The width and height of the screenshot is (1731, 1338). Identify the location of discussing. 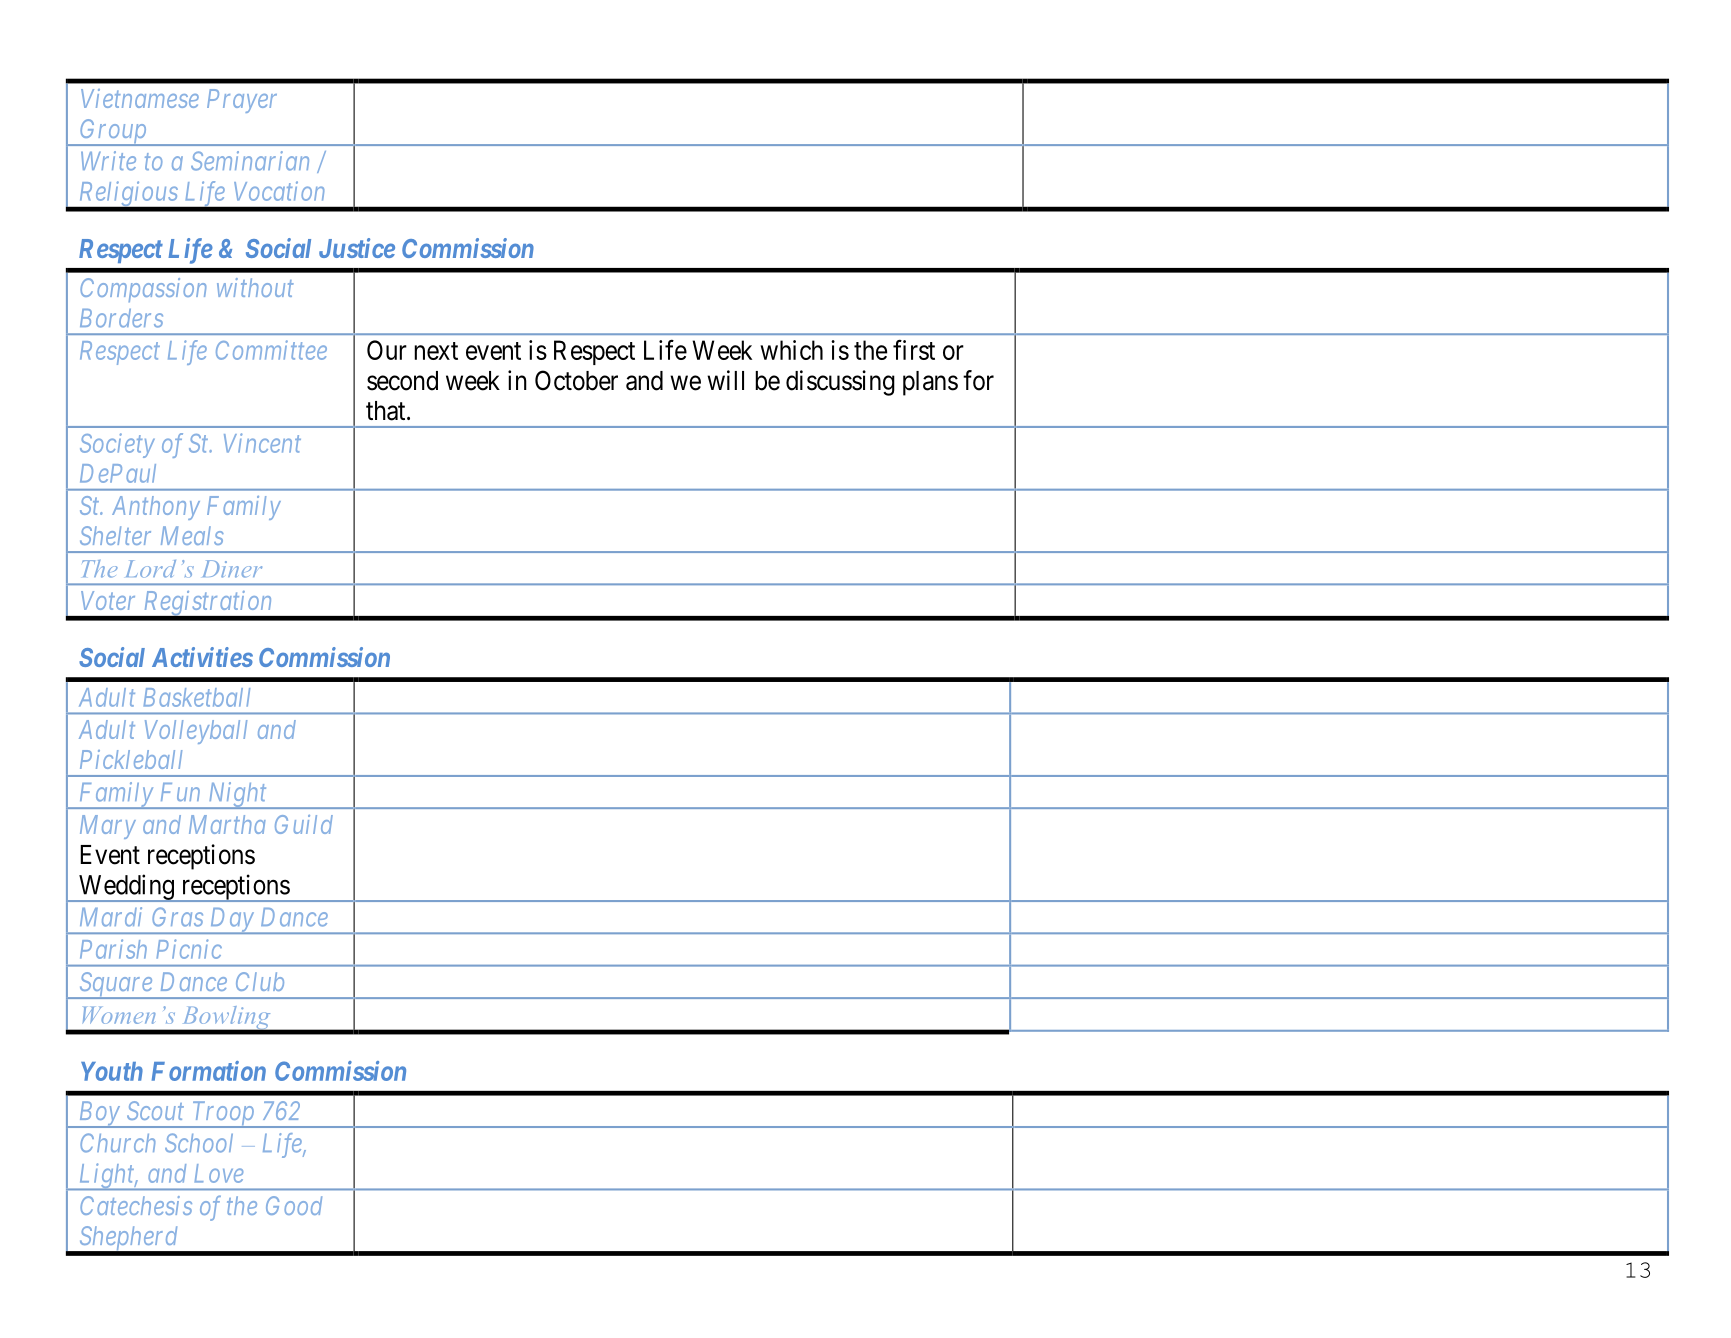
(840, 383).
